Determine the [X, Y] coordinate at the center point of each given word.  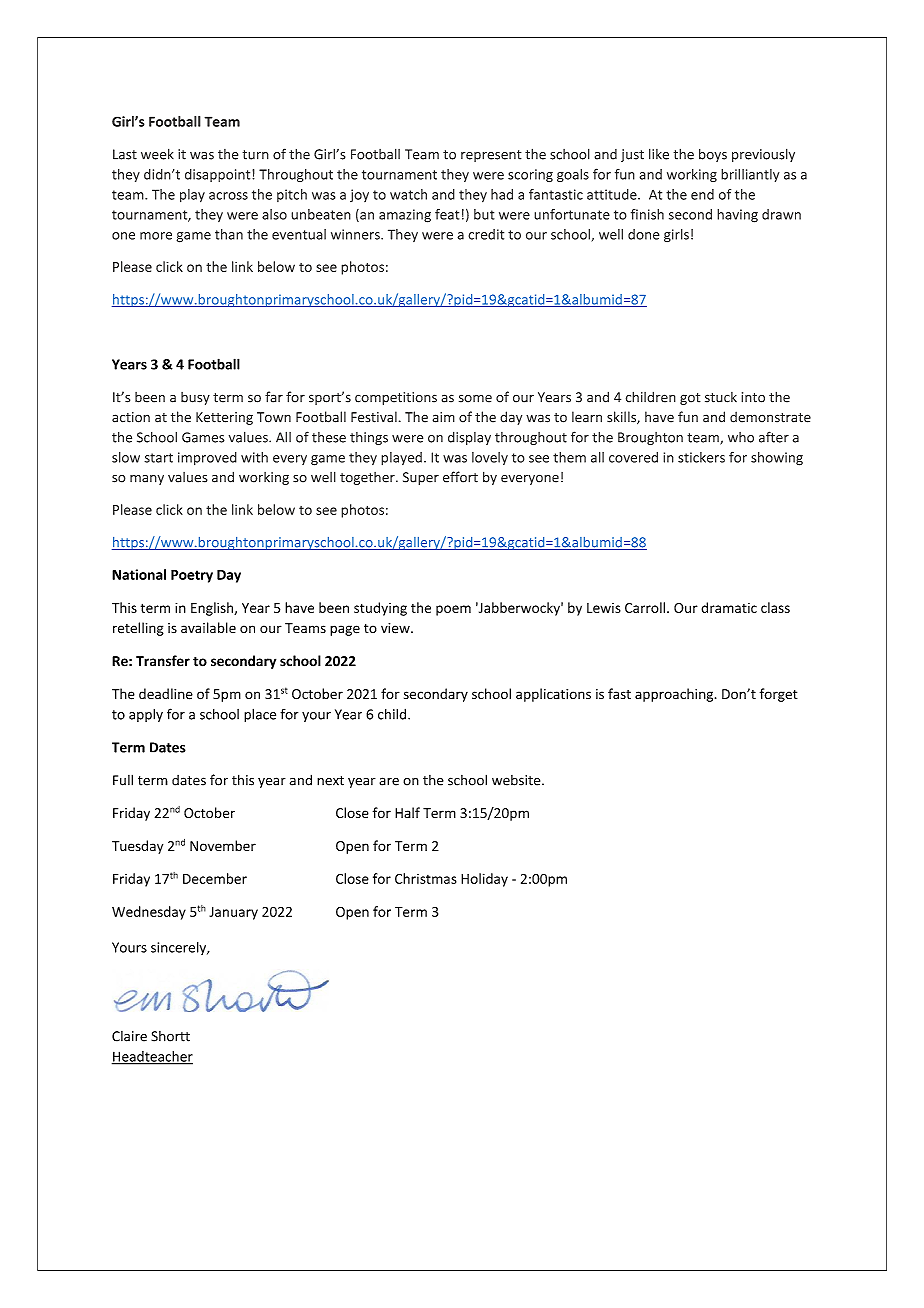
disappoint [219, 175]
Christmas [426, 878]
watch [408, 194]
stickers [701, 457]
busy [195, 398]
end [702, 194]
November [223, 845]
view [396, 628]
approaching [675, 695]
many [147, 480]
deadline [166, 694]
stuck [721, 397]
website [517, 780]
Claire [129, 1036]
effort [460, 477]
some [475, 399]
